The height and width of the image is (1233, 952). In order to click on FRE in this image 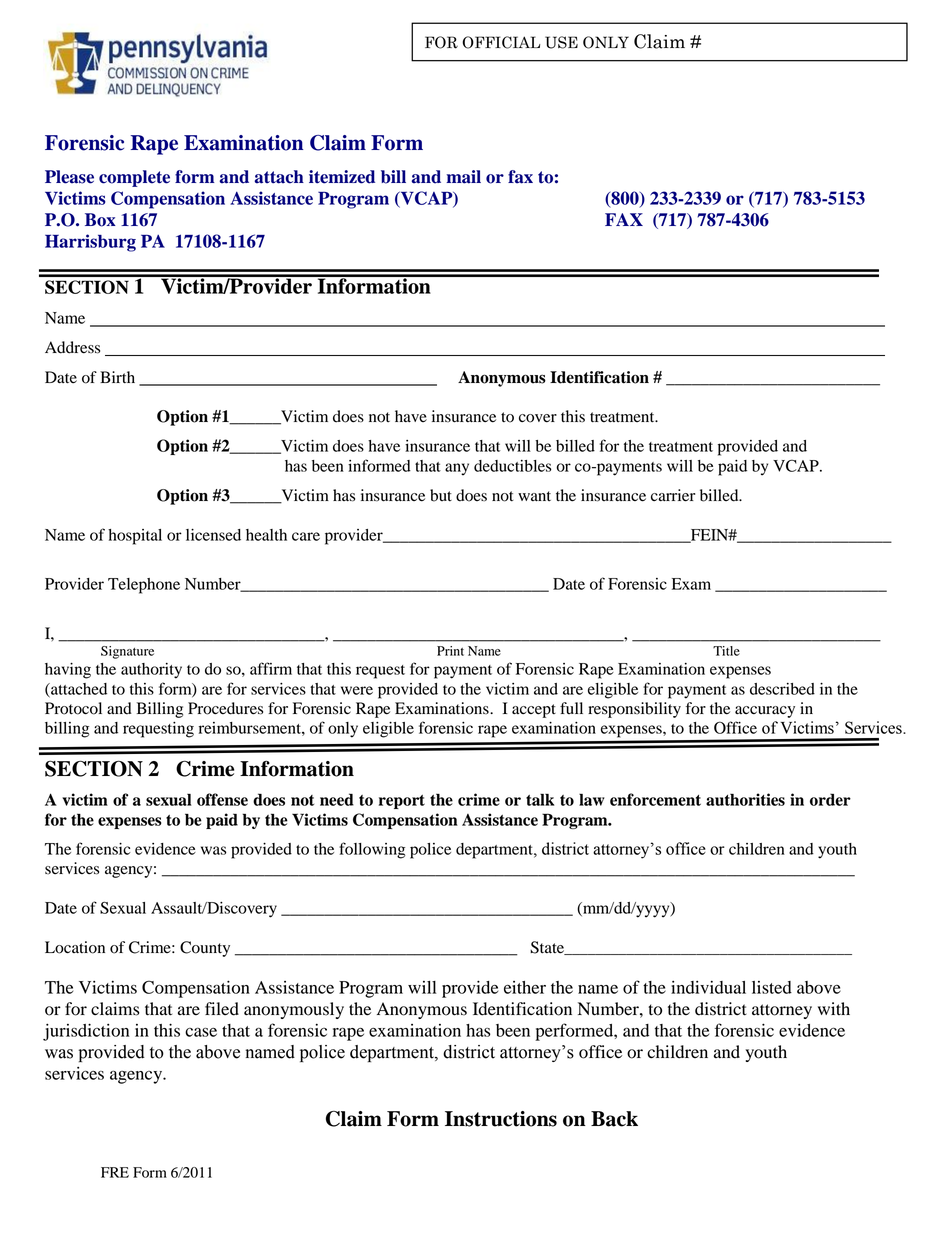, I will do `click(115, 1172)`.
